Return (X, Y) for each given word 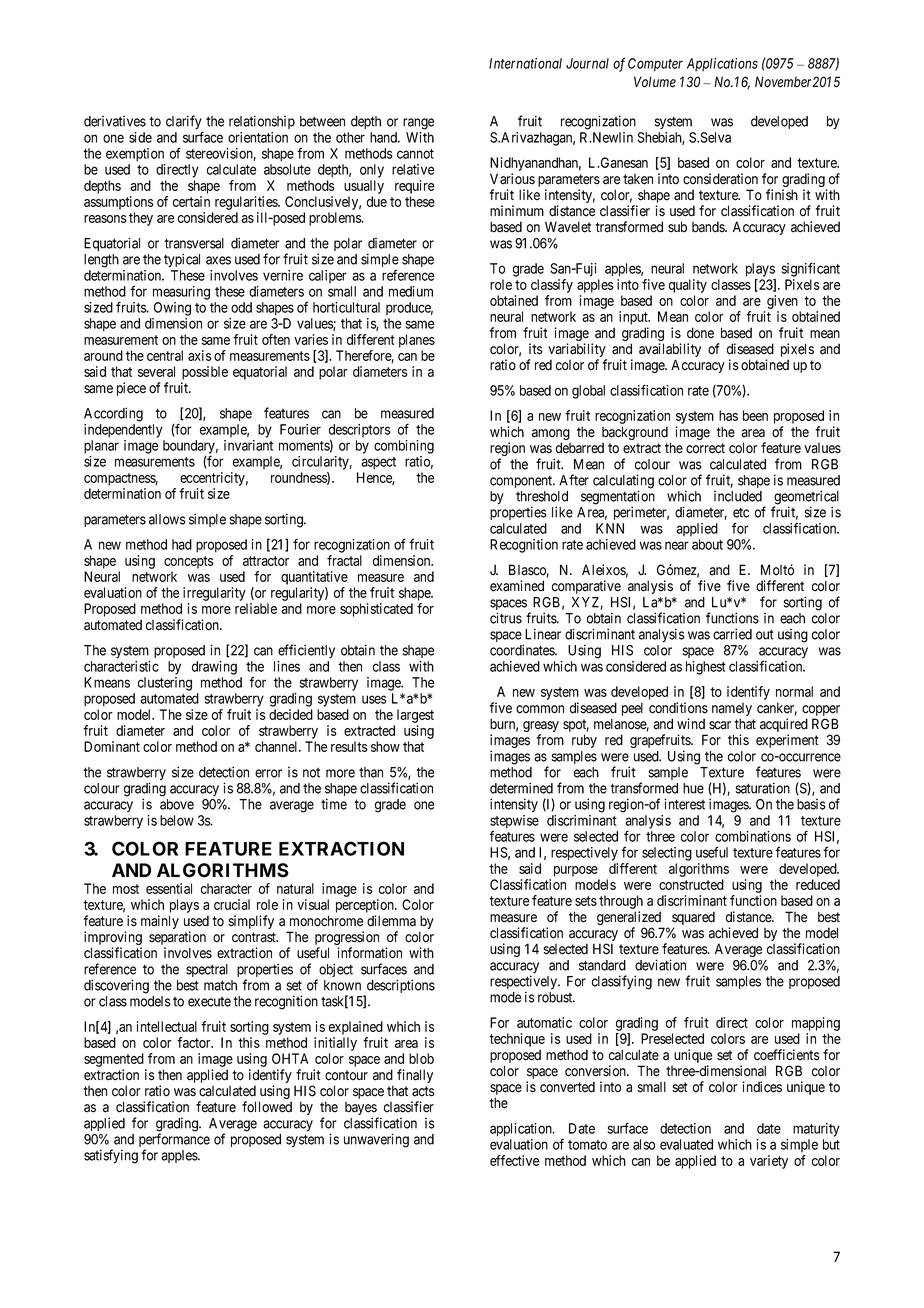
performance (174, 1141)
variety (769, 1162)
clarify (184, 123)
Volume (655, 82)
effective (514, 1160)
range (418, 124)
